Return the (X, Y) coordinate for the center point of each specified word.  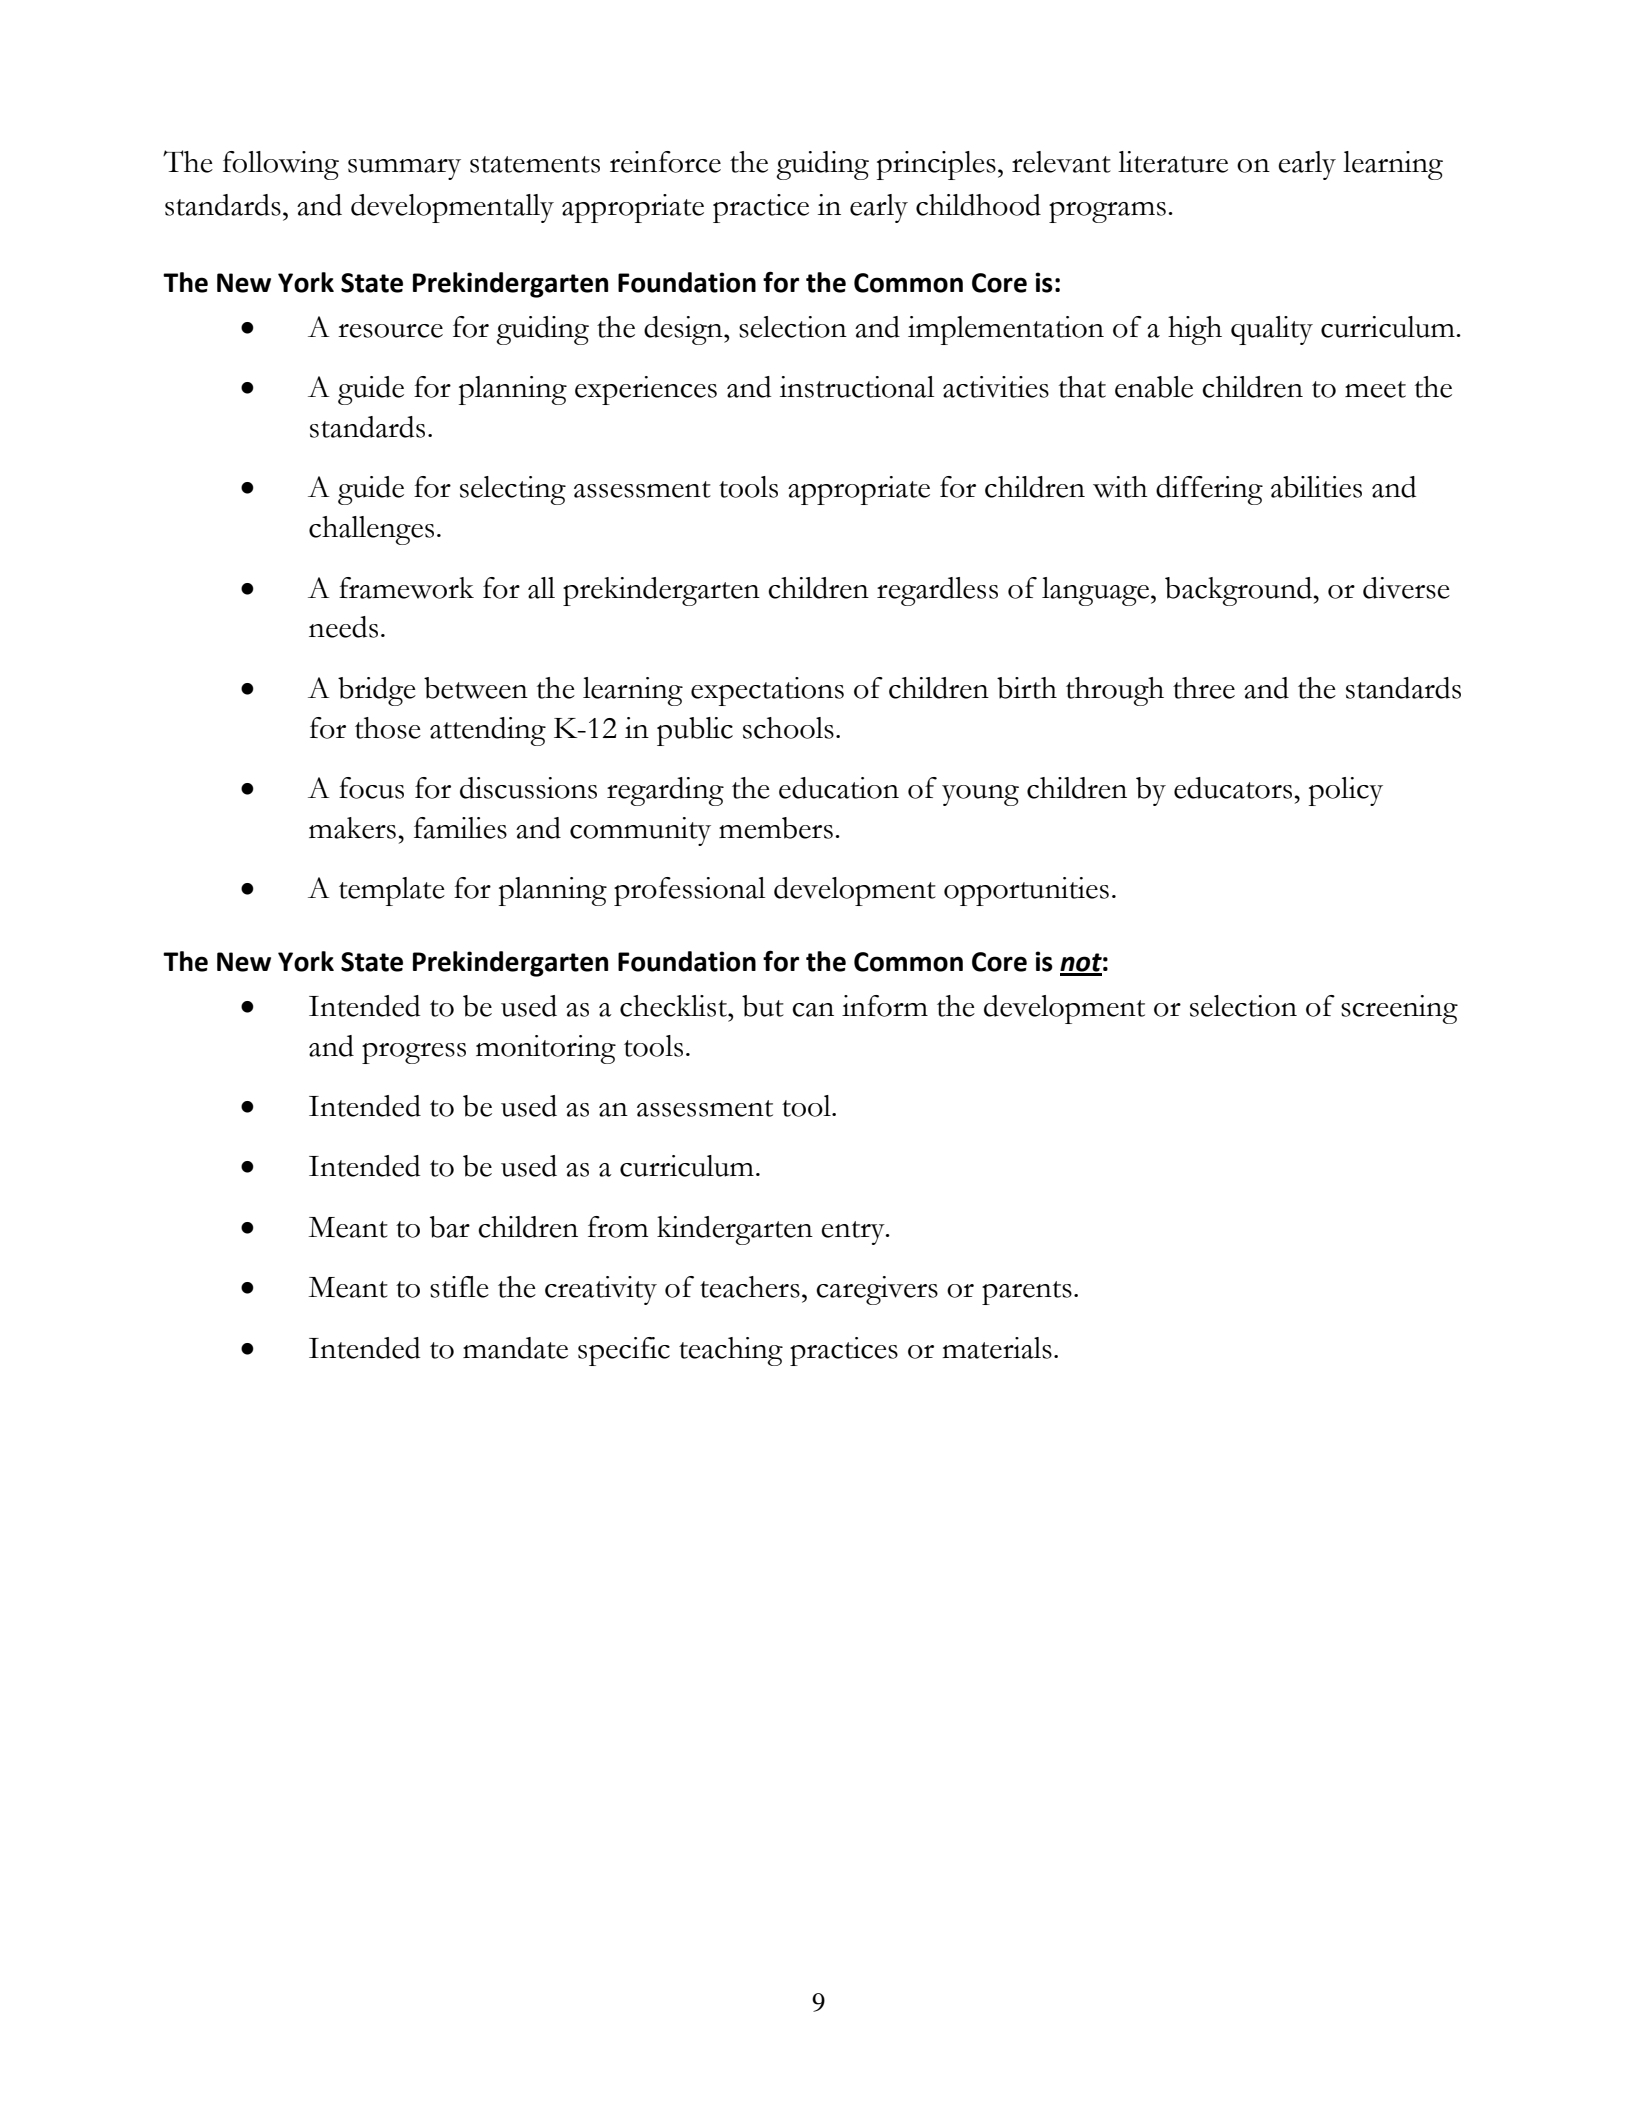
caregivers (877, 1290)
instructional (857, 387)
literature (1173, 162)
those (388, 728)
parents (1027, 1293)
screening (1399, 1009)
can (813, 1010)
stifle (459, 1287)
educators (1233, 788)
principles (936, 165)
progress (414, 1053)
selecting (513, 490)
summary (404, 169)
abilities (1316, 487)
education (839, 788)
